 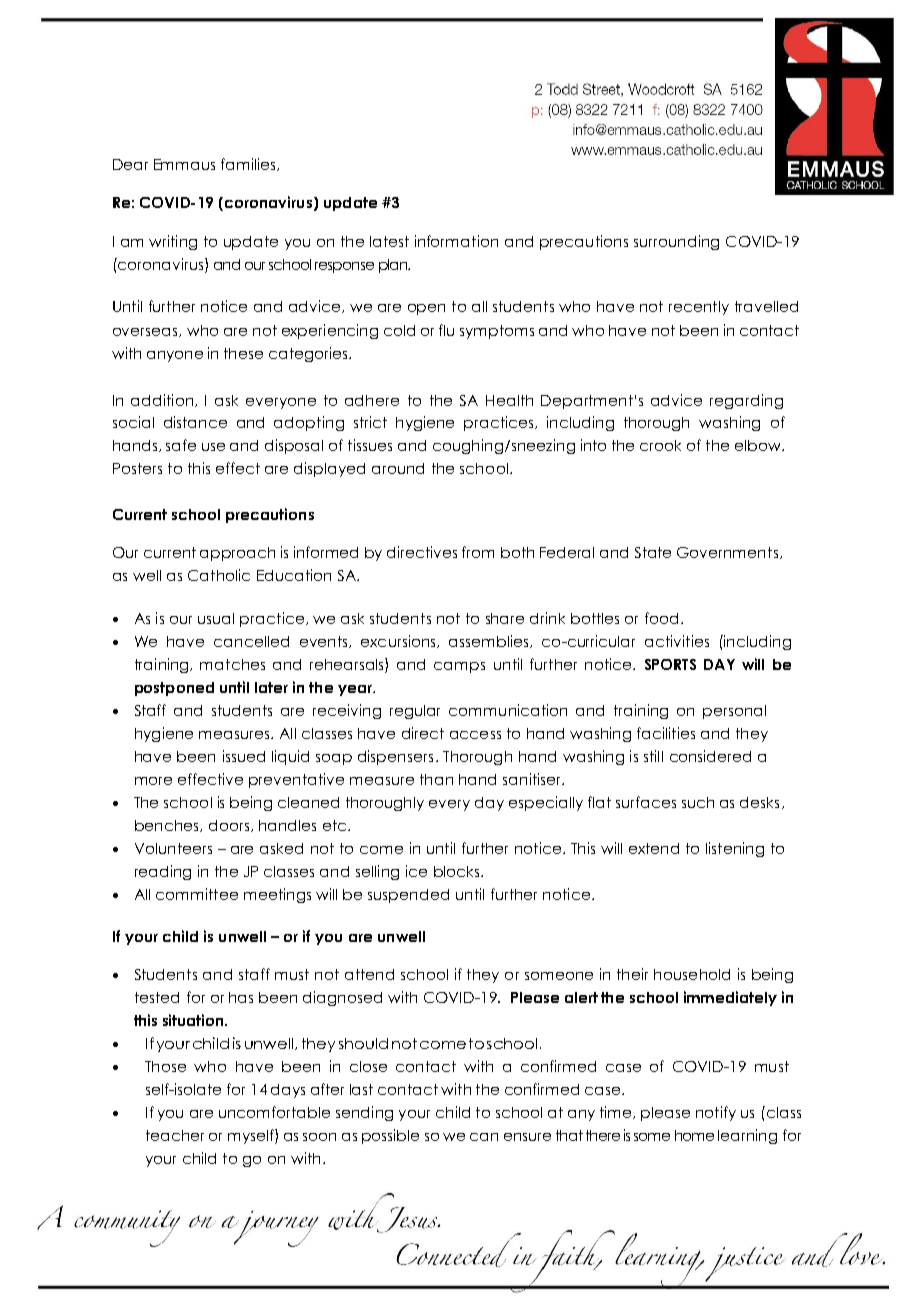 What do you see at coordinates (390, 1136) in the image?
I see `possible` at bounding box center [390, 1136].
